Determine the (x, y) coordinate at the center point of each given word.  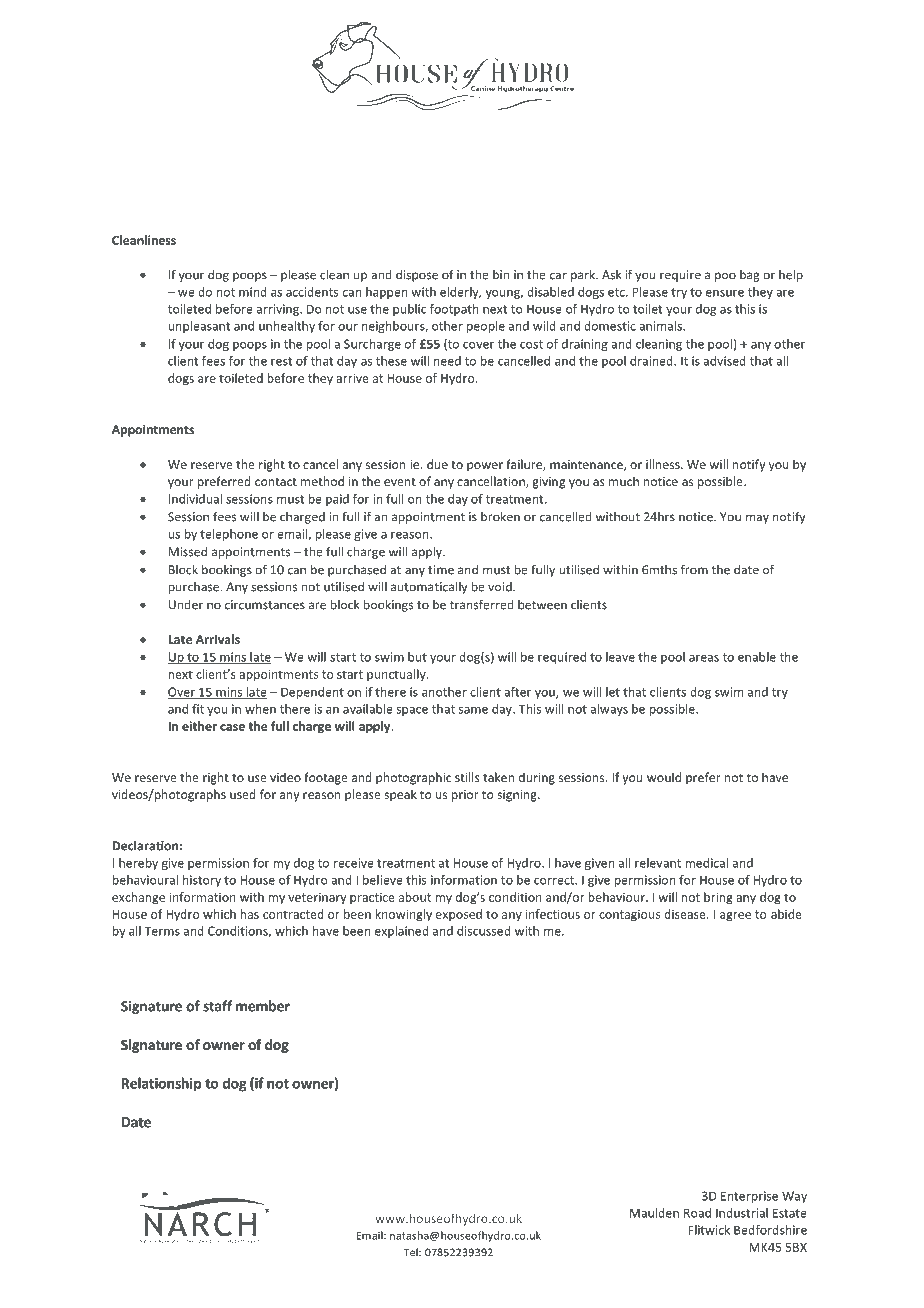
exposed (459, 915)
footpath (454, 310)
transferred (482, 604)
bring (718, 898)
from (694, 569)
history (202, 881)
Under (186, 605)
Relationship (162, 1084)
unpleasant (199, 327)
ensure (725, 293)
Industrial (742, 1213)
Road (697, 1213)
